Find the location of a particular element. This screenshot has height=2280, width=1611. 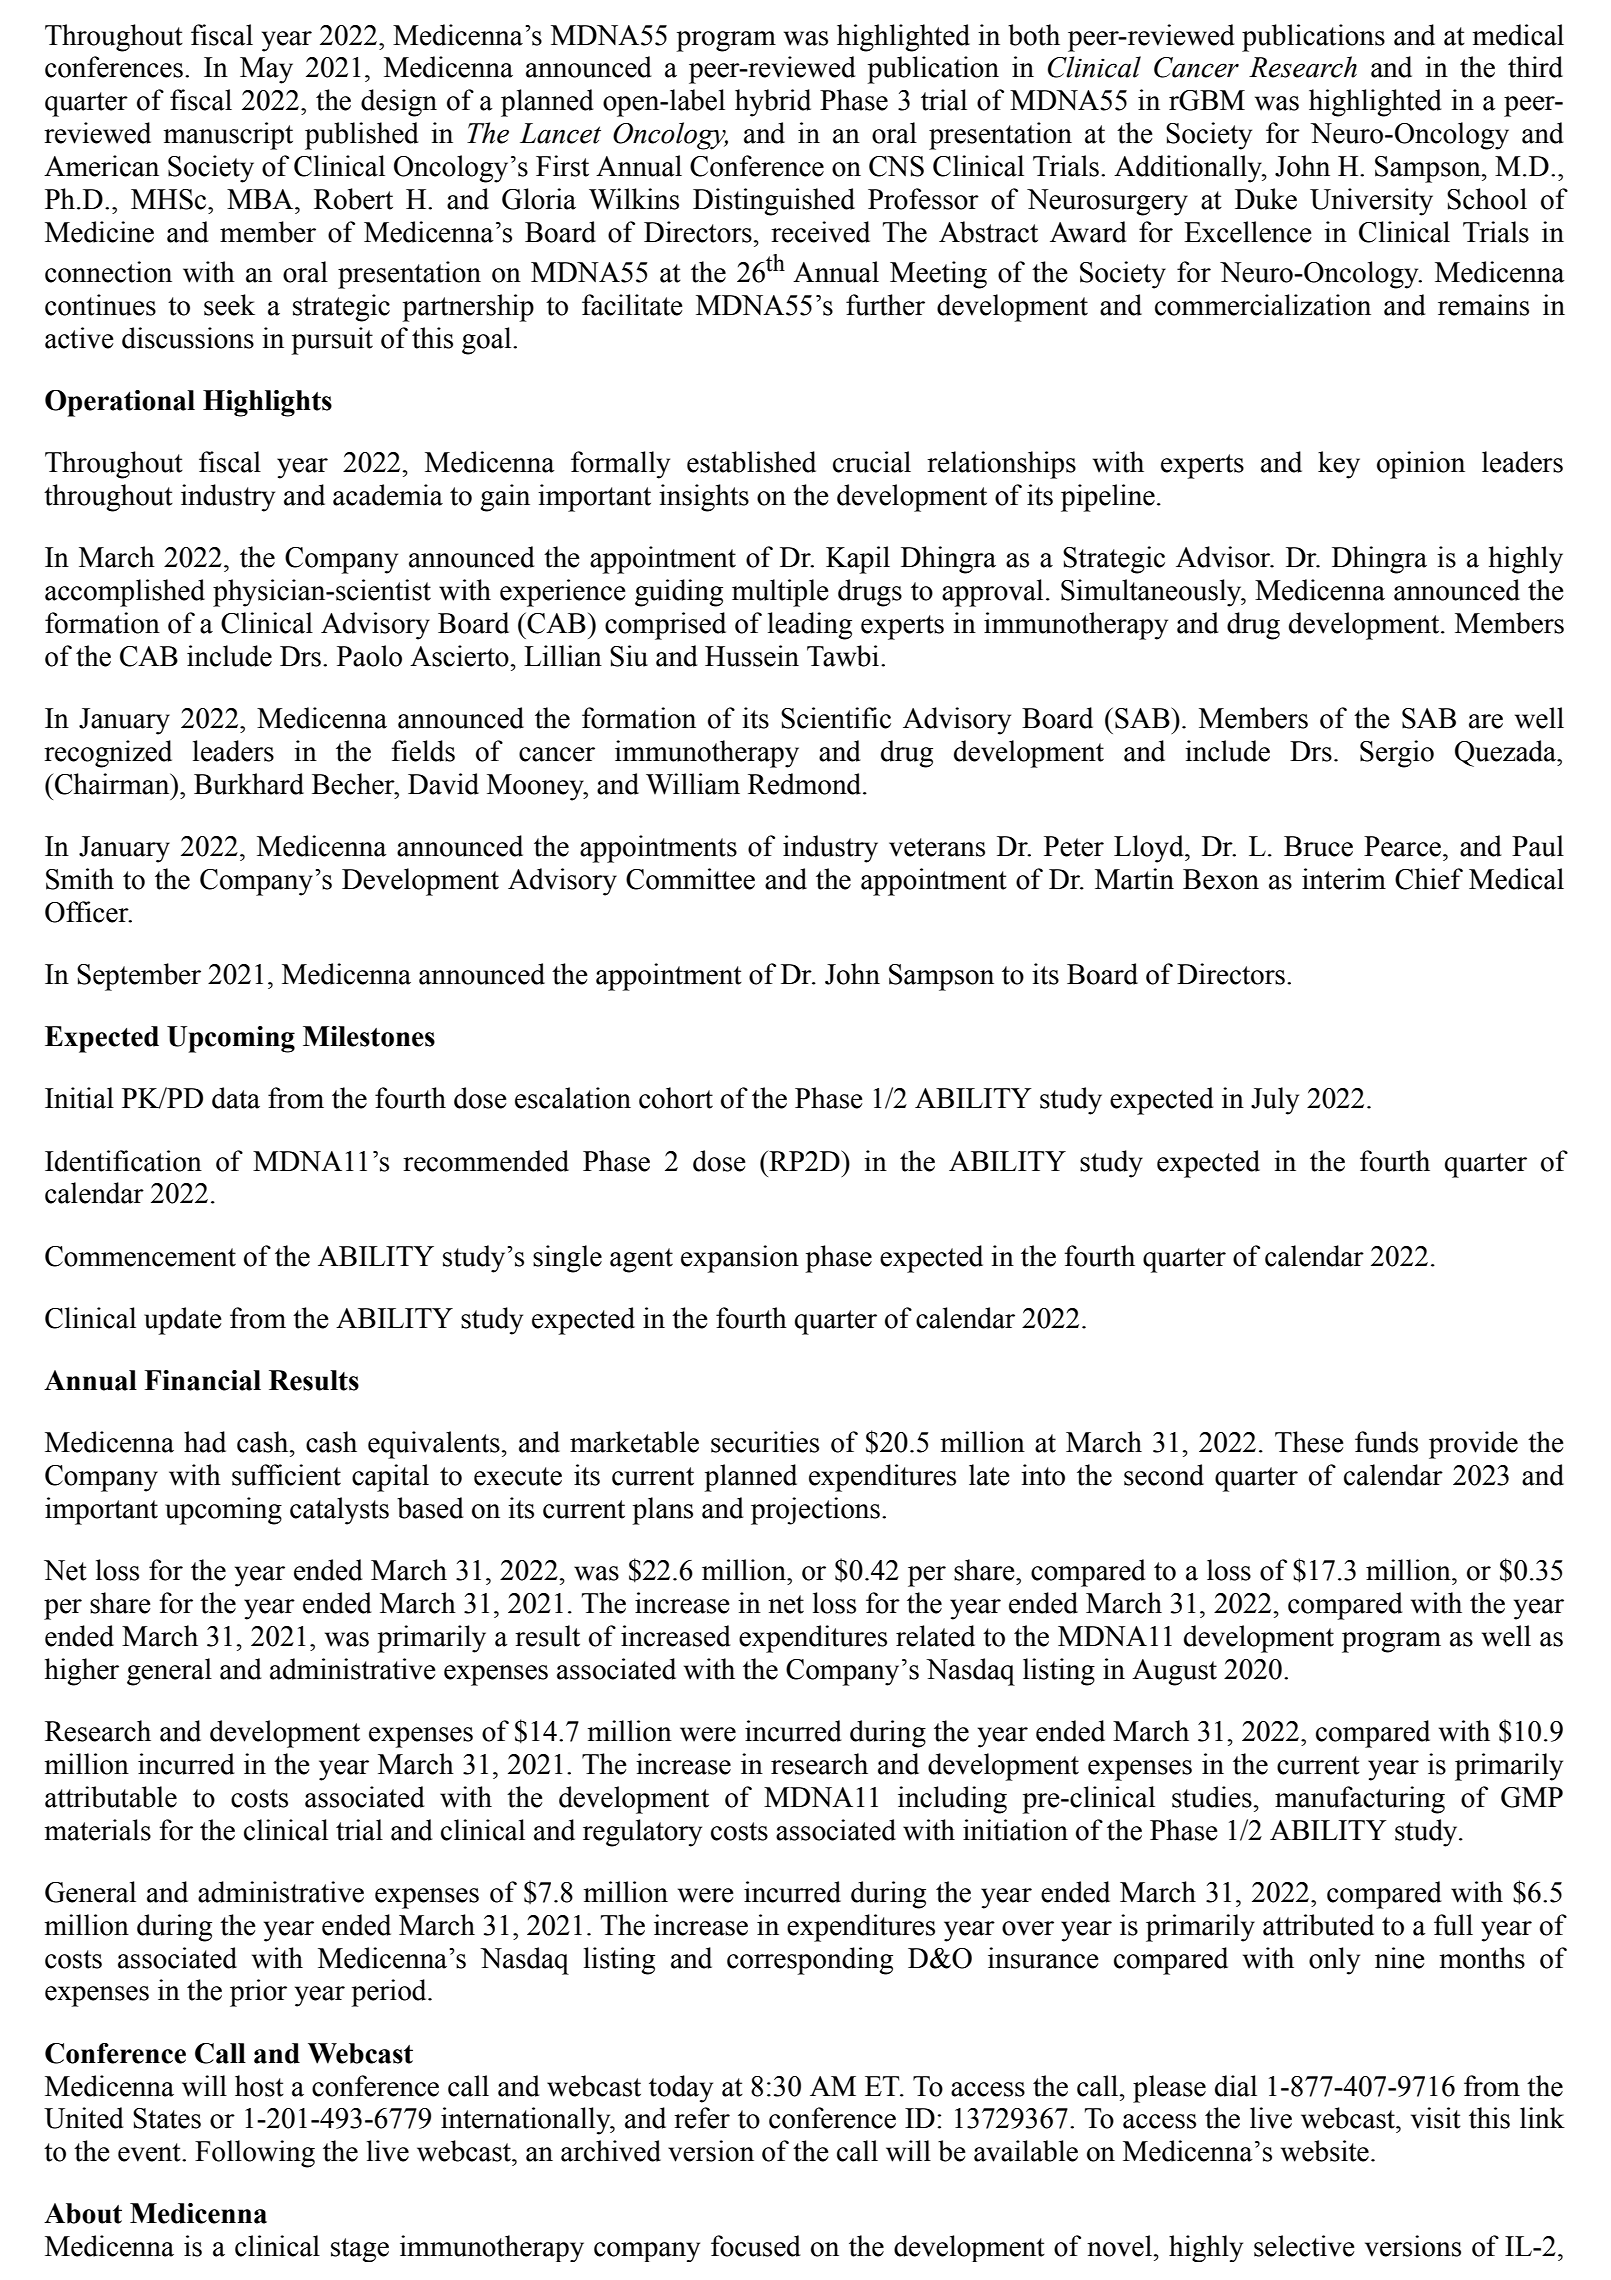

projections is located at coordinates (815, 1511).
